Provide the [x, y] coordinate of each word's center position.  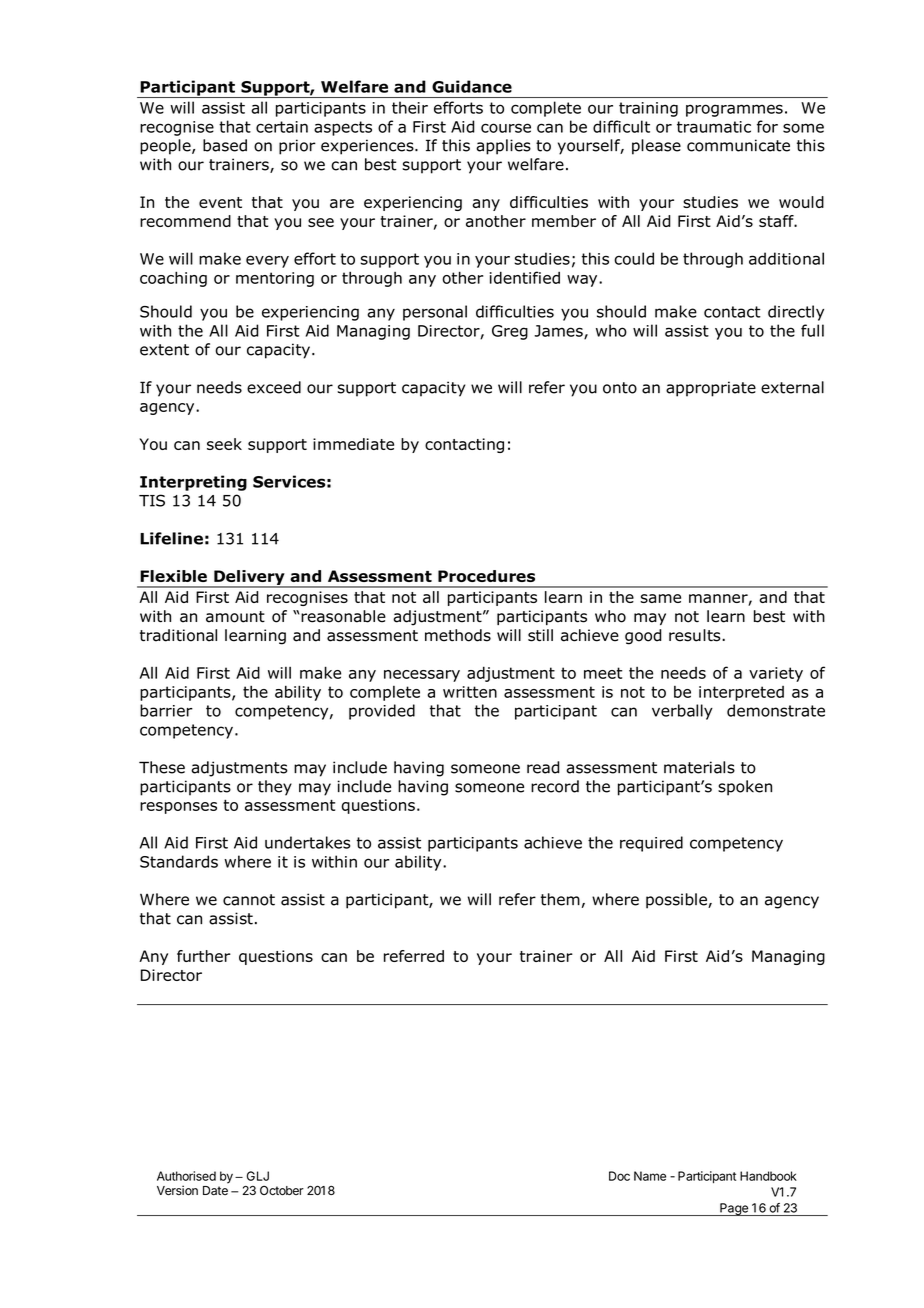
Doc [619, 1176]
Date [215, 1191]
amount [235, 617]
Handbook [768, 1176]
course [506, 128]
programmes [734, 110]
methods [458, 635]
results [696, 635]
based [225, 145]
